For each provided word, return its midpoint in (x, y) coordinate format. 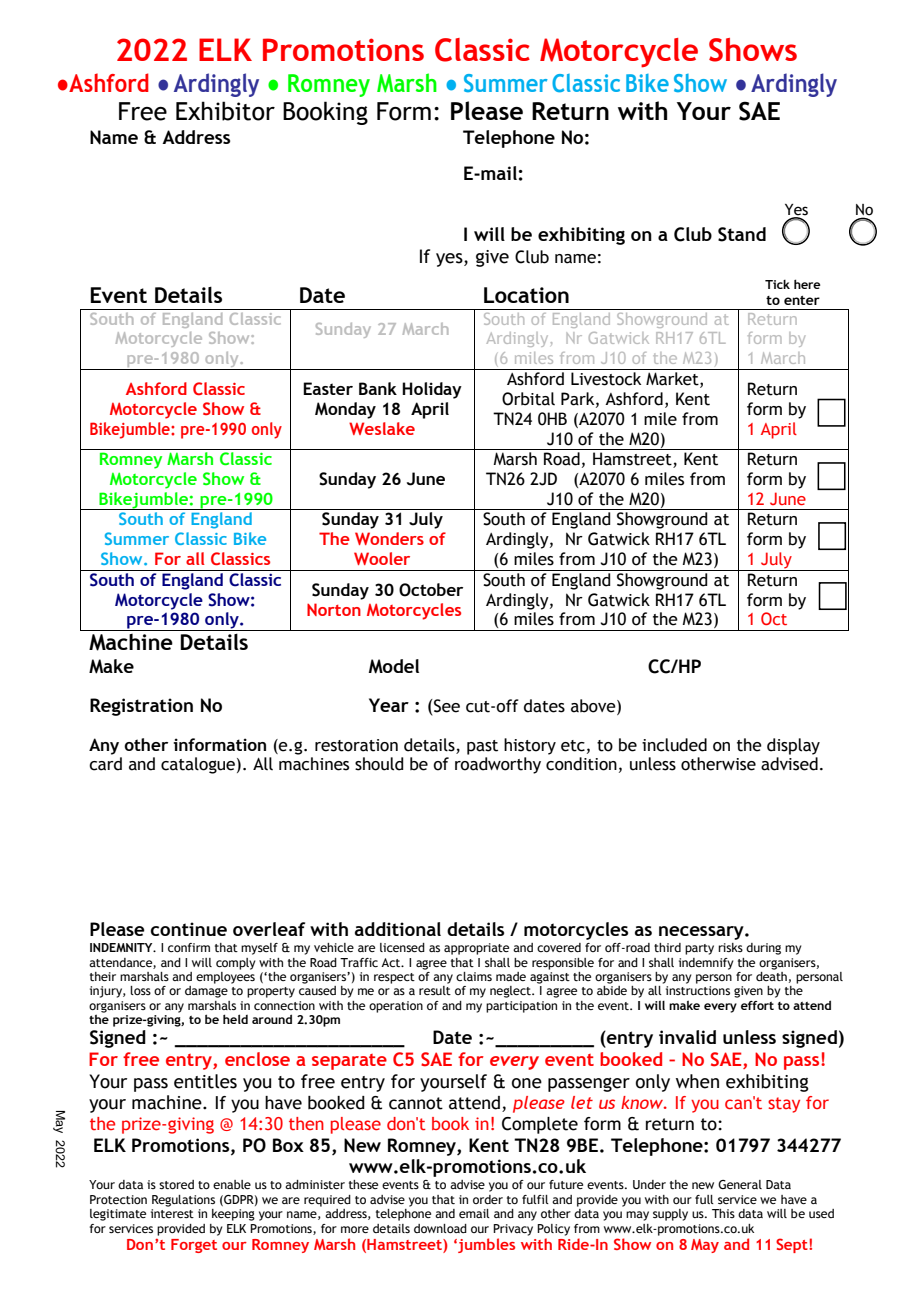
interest (172, 1213)
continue (189, 929)
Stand (742, 234)
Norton (334, 609)
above (594, 707)
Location (526, 295)
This (723, 1213)
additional (398, 929)
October (431, 590)
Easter (328, 388)
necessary (702, 933)
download (440, 1228)
